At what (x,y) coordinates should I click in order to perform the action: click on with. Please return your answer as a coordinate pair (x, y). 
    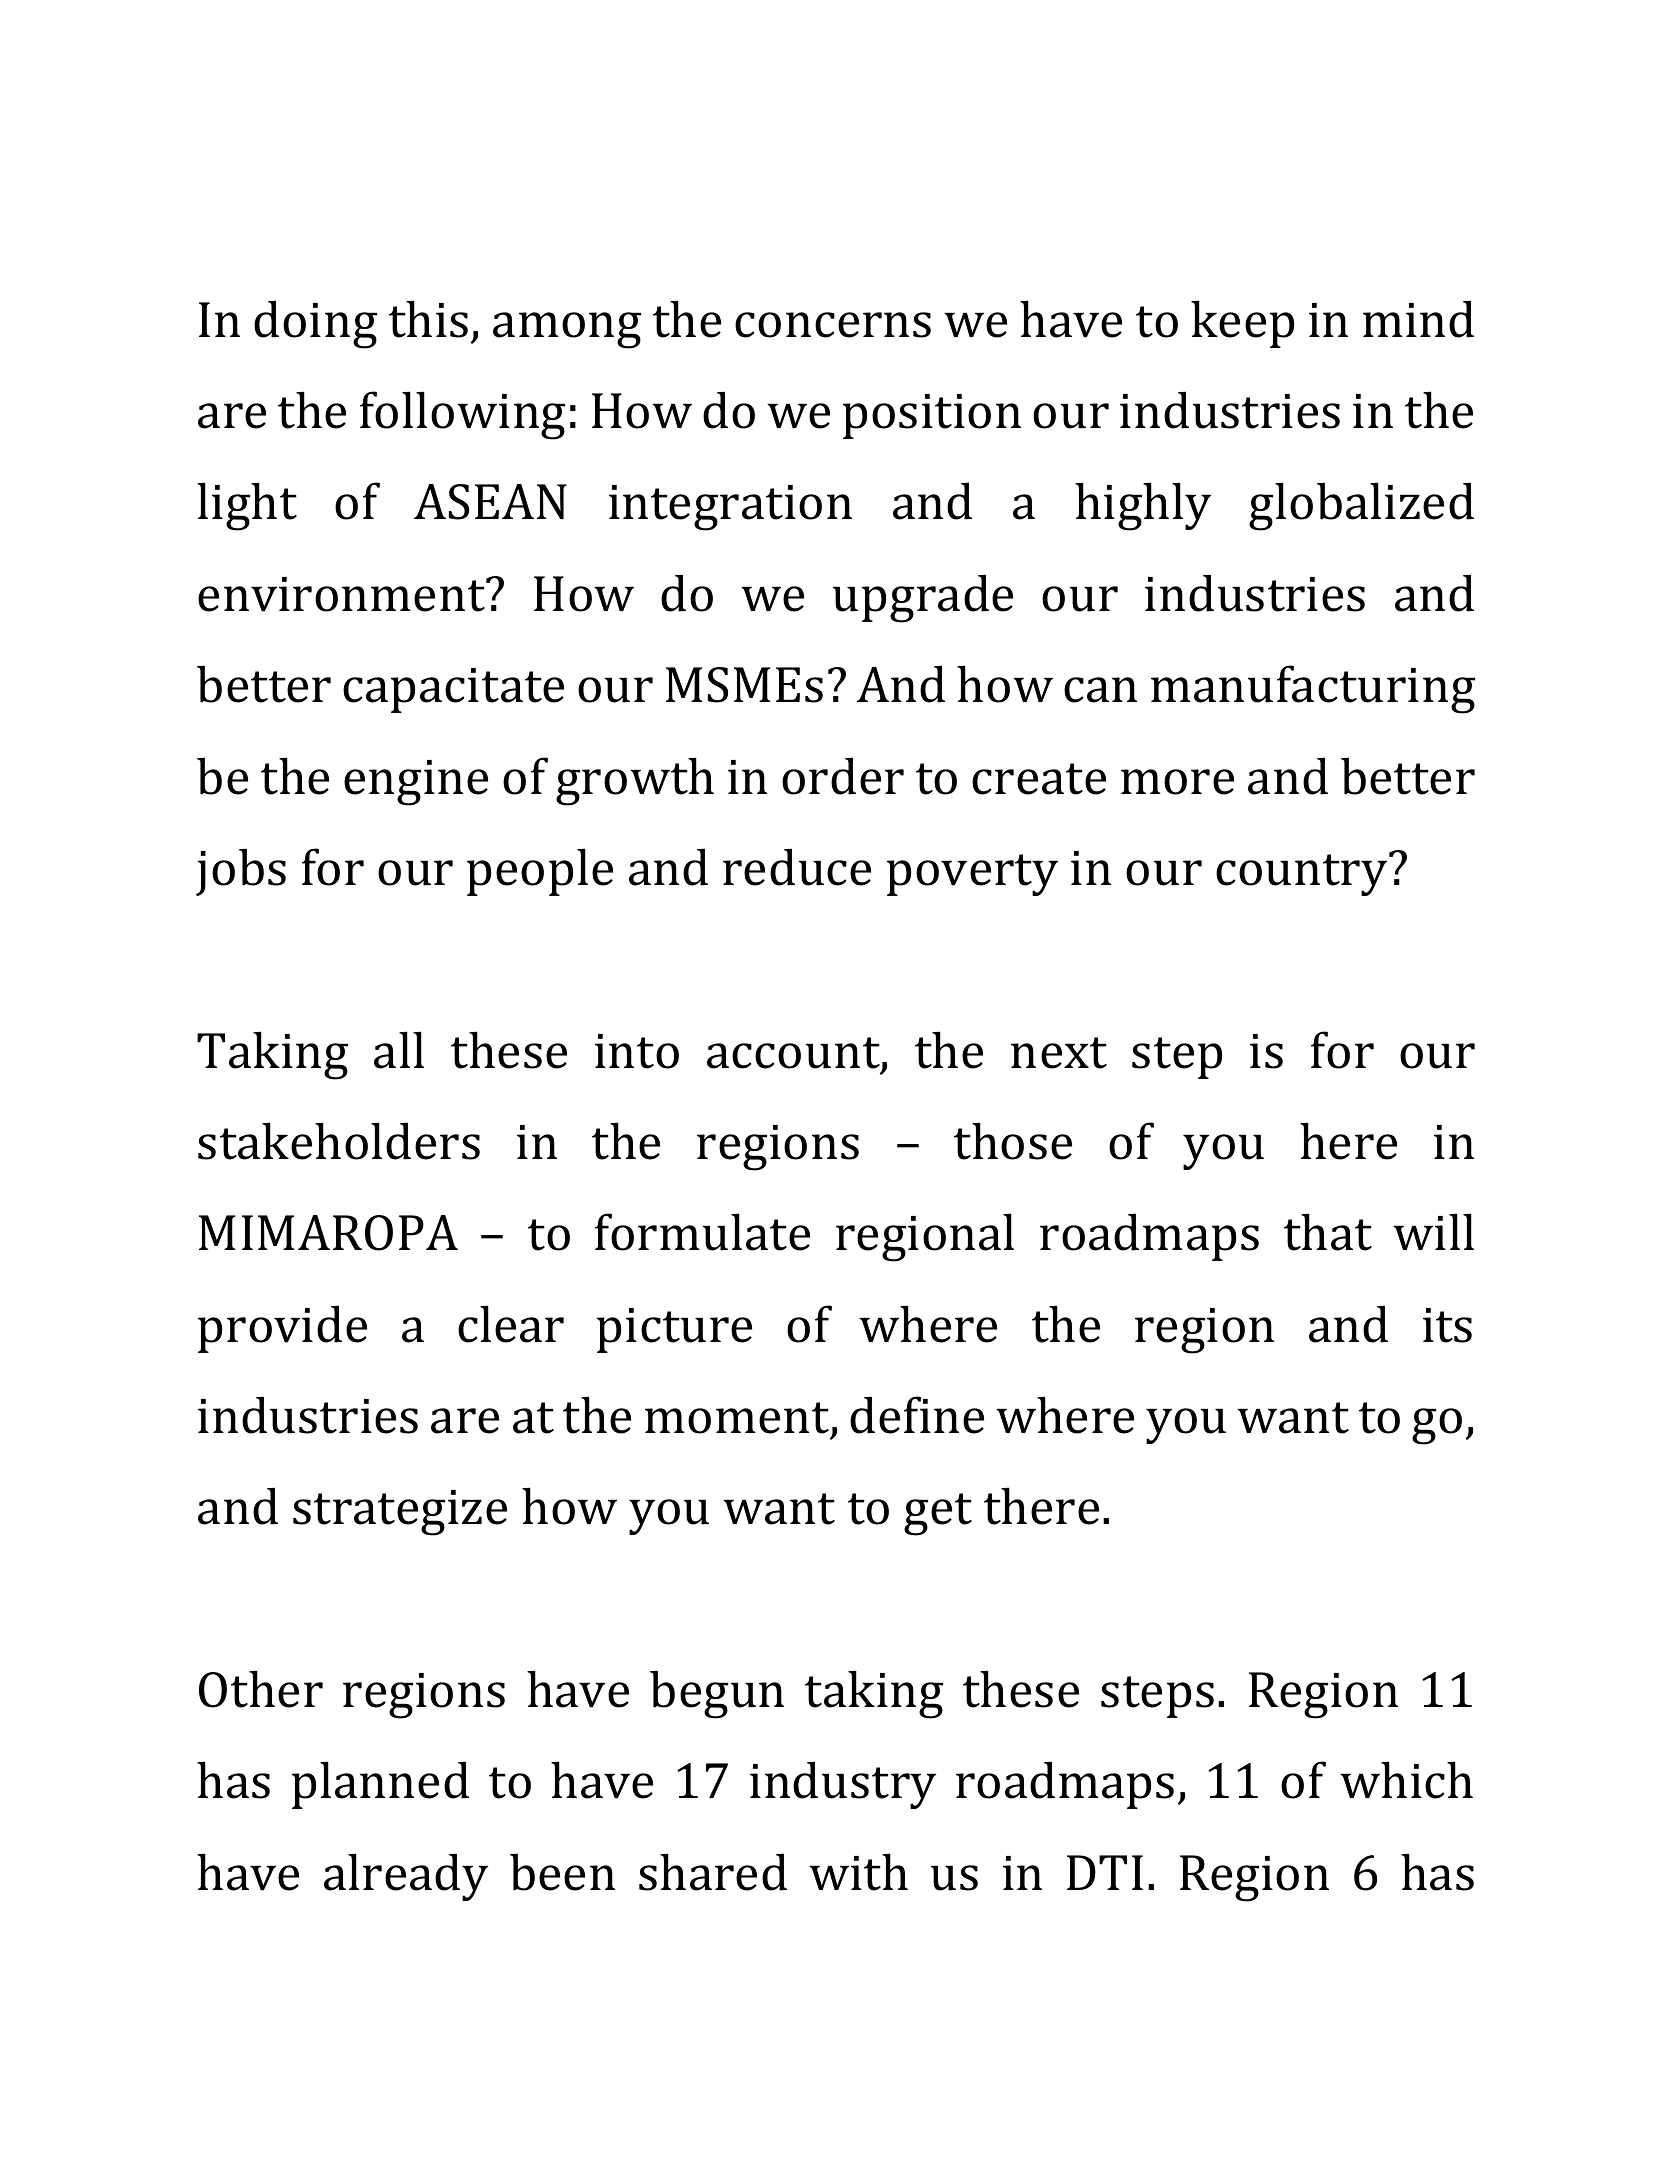
    Looking at the image, I should click on (858, 1872).
